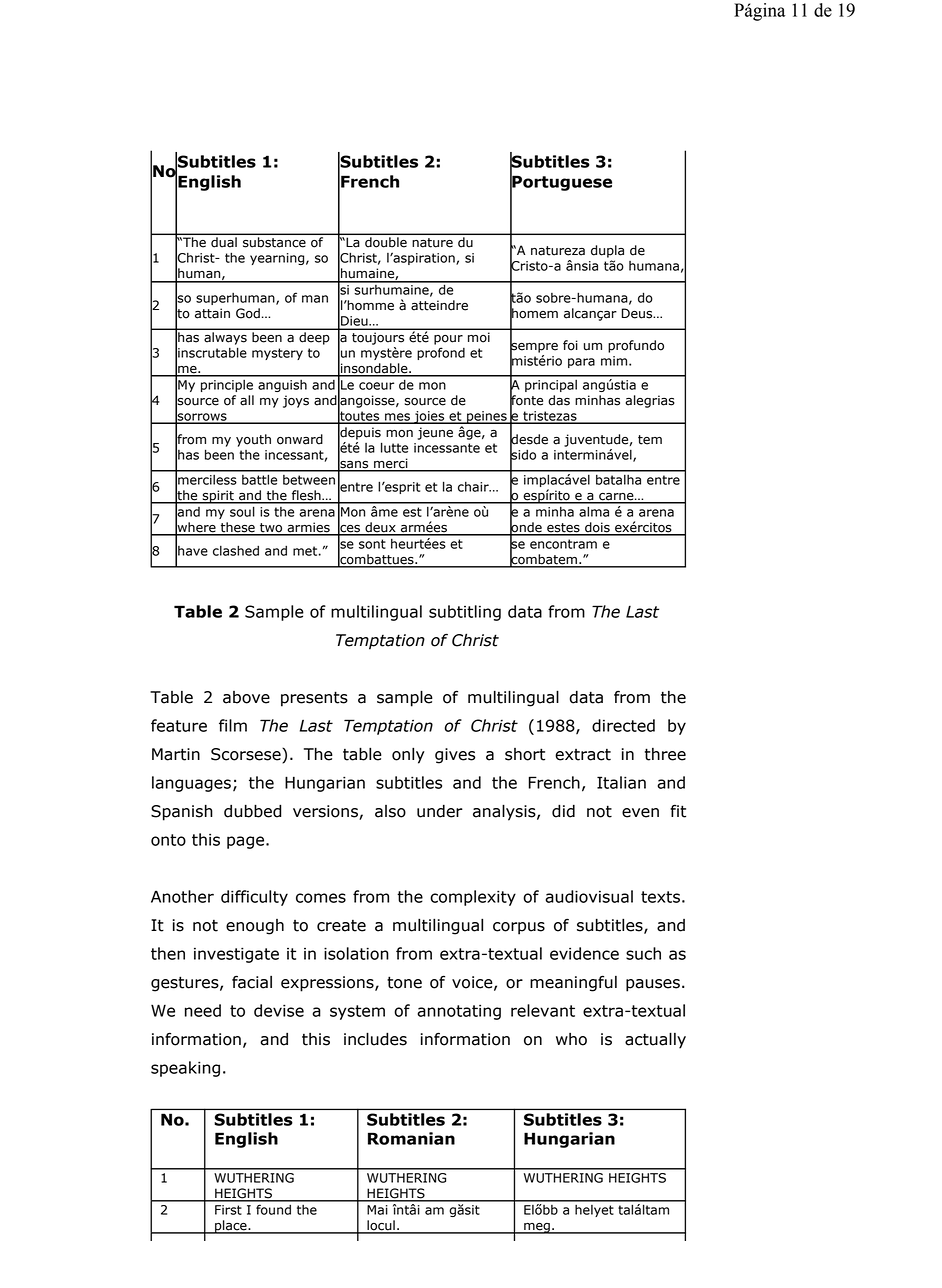 The width and height of the screenshot is (942, 1288). I want to click on youth, so click(253, 440).
